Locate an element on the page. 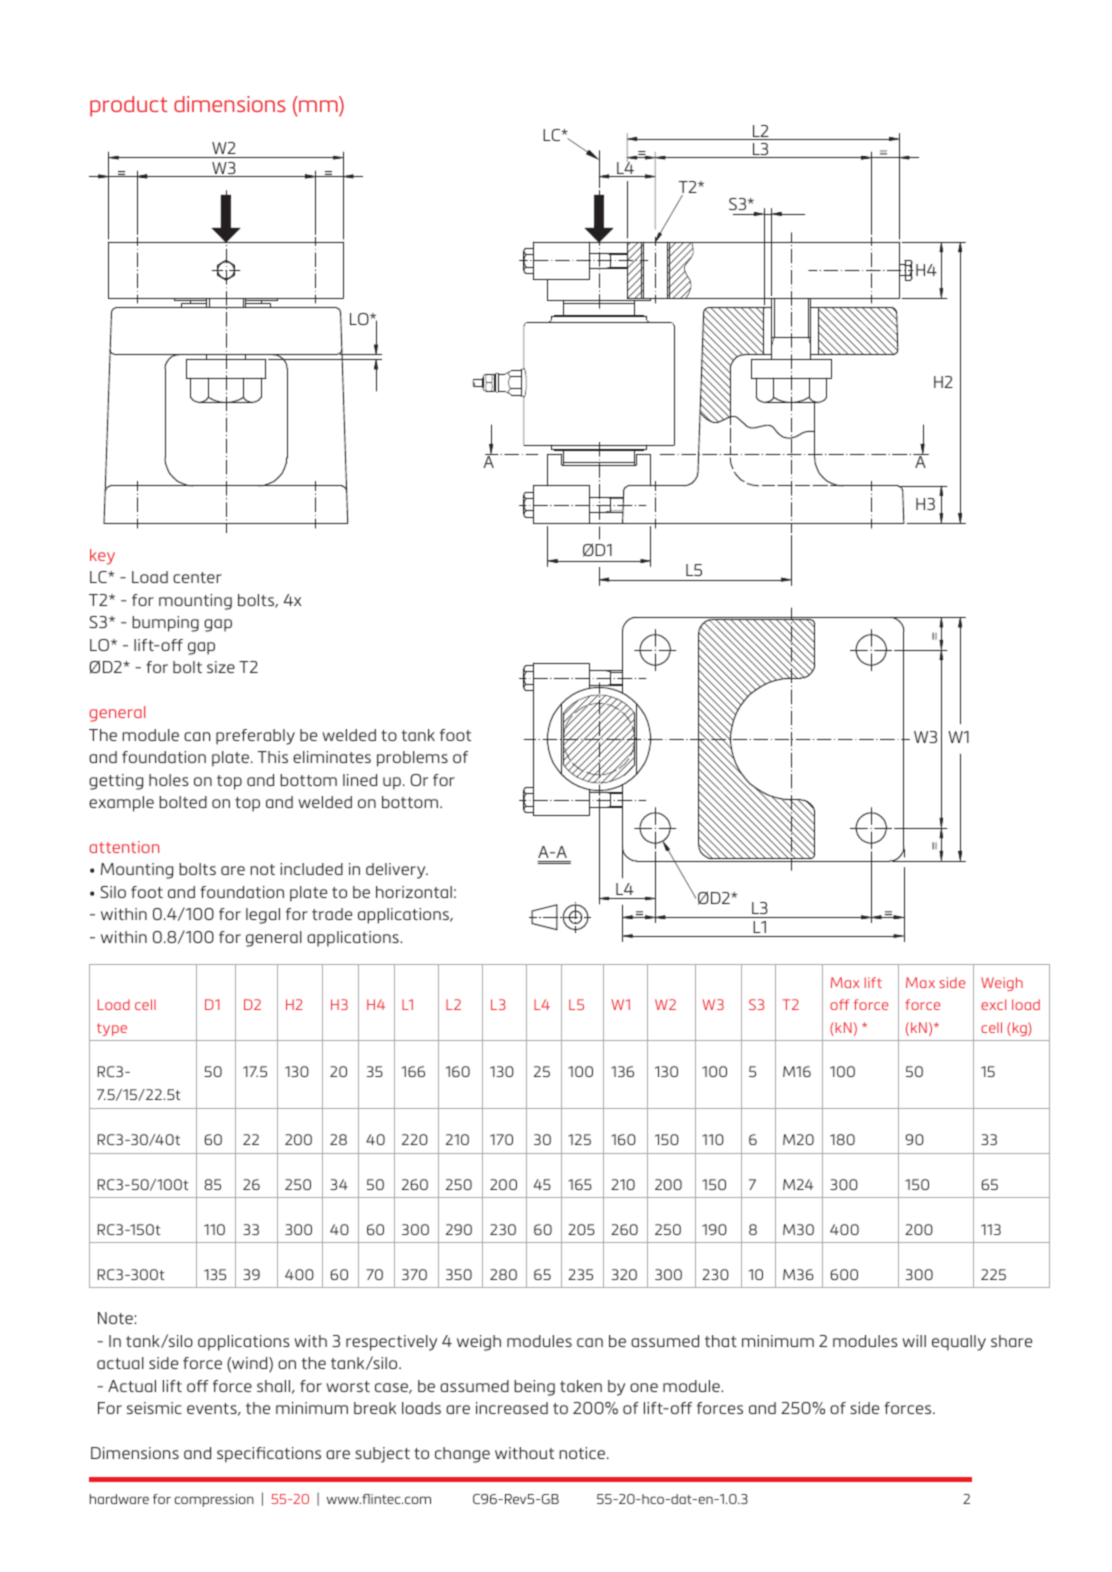 The height and width of the page is (1572, 1112). compression is located at coordinates (214, 1500).
